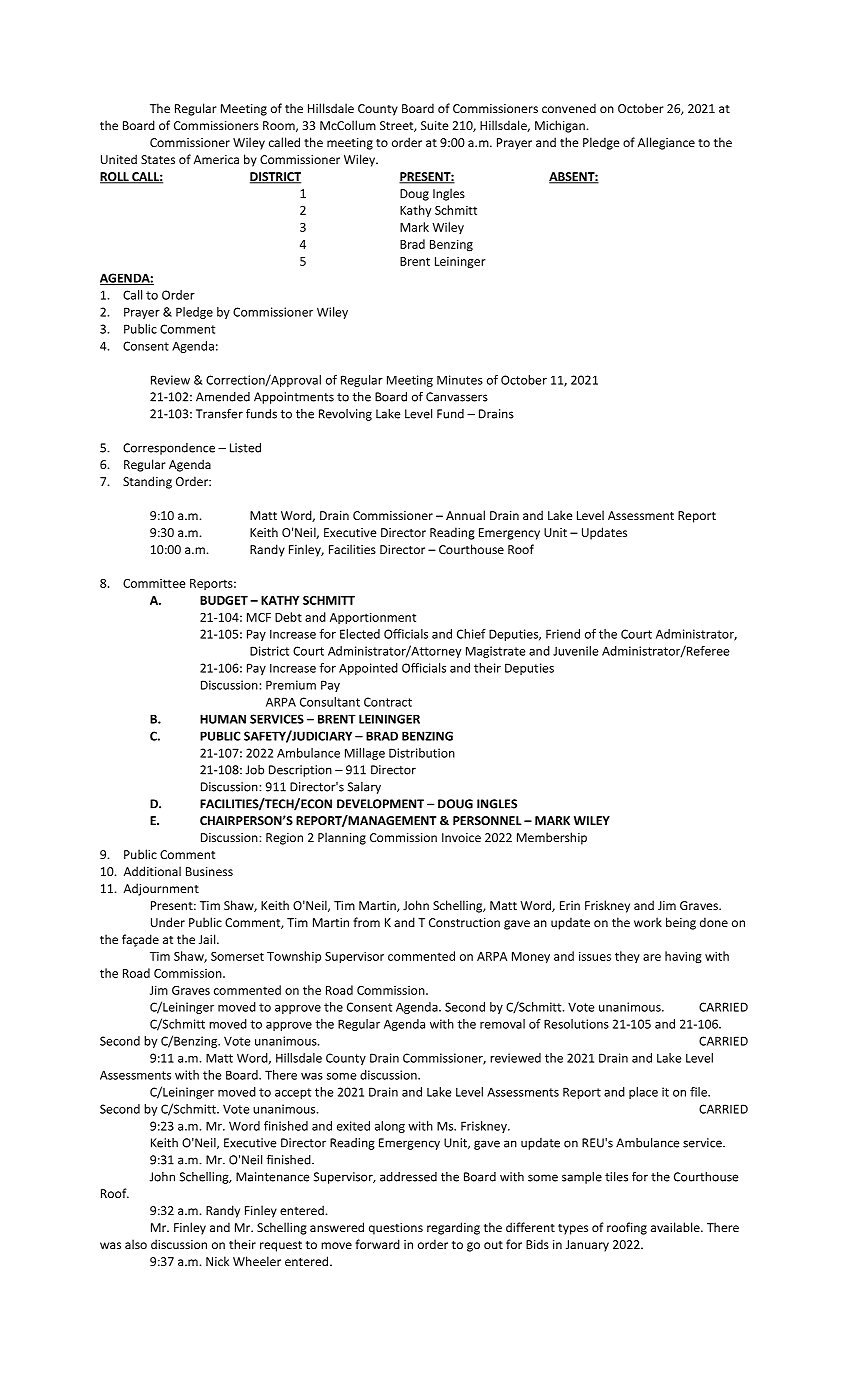  What do you see at coordinates (216, 159) in the screenshot?
I see `America` at bounding box center [216, 159].
